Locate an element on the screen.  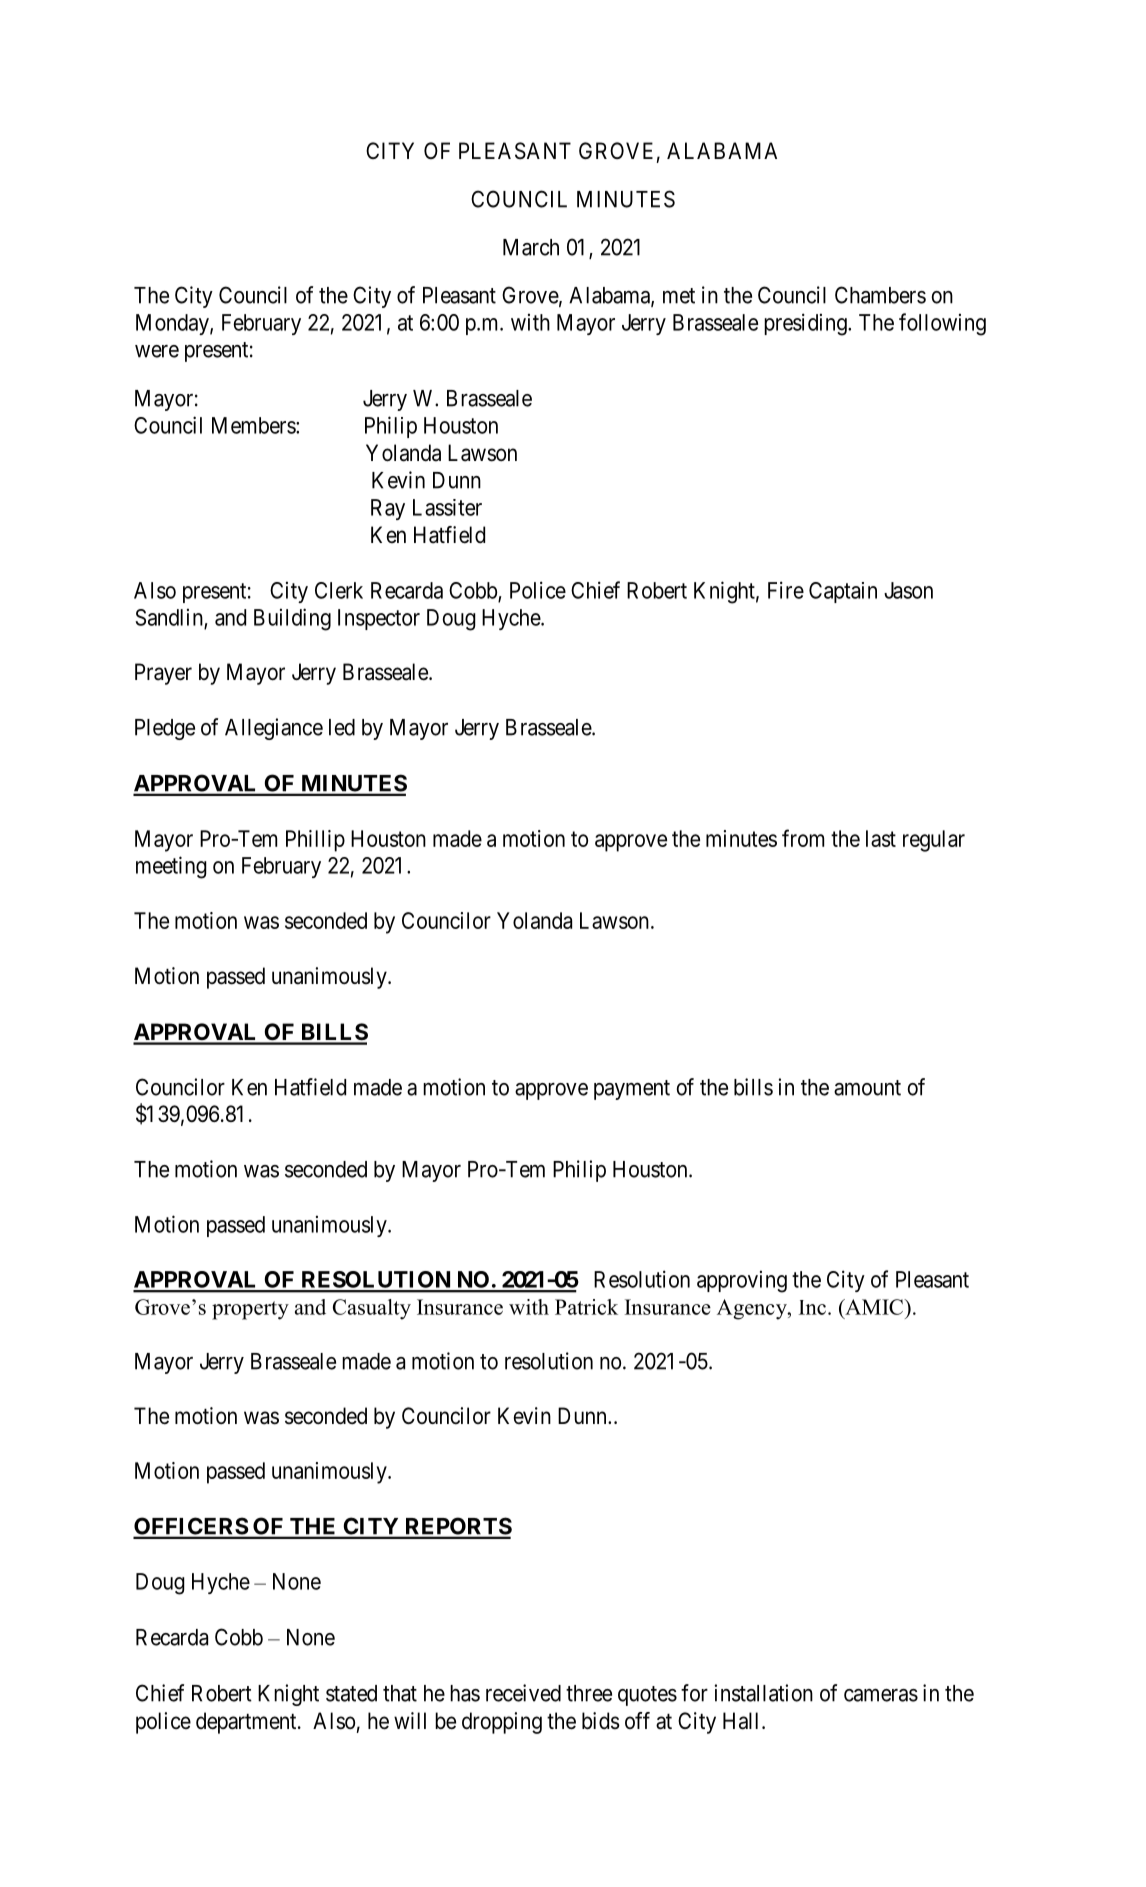
Phillip is located at coordinates (315, 841).
